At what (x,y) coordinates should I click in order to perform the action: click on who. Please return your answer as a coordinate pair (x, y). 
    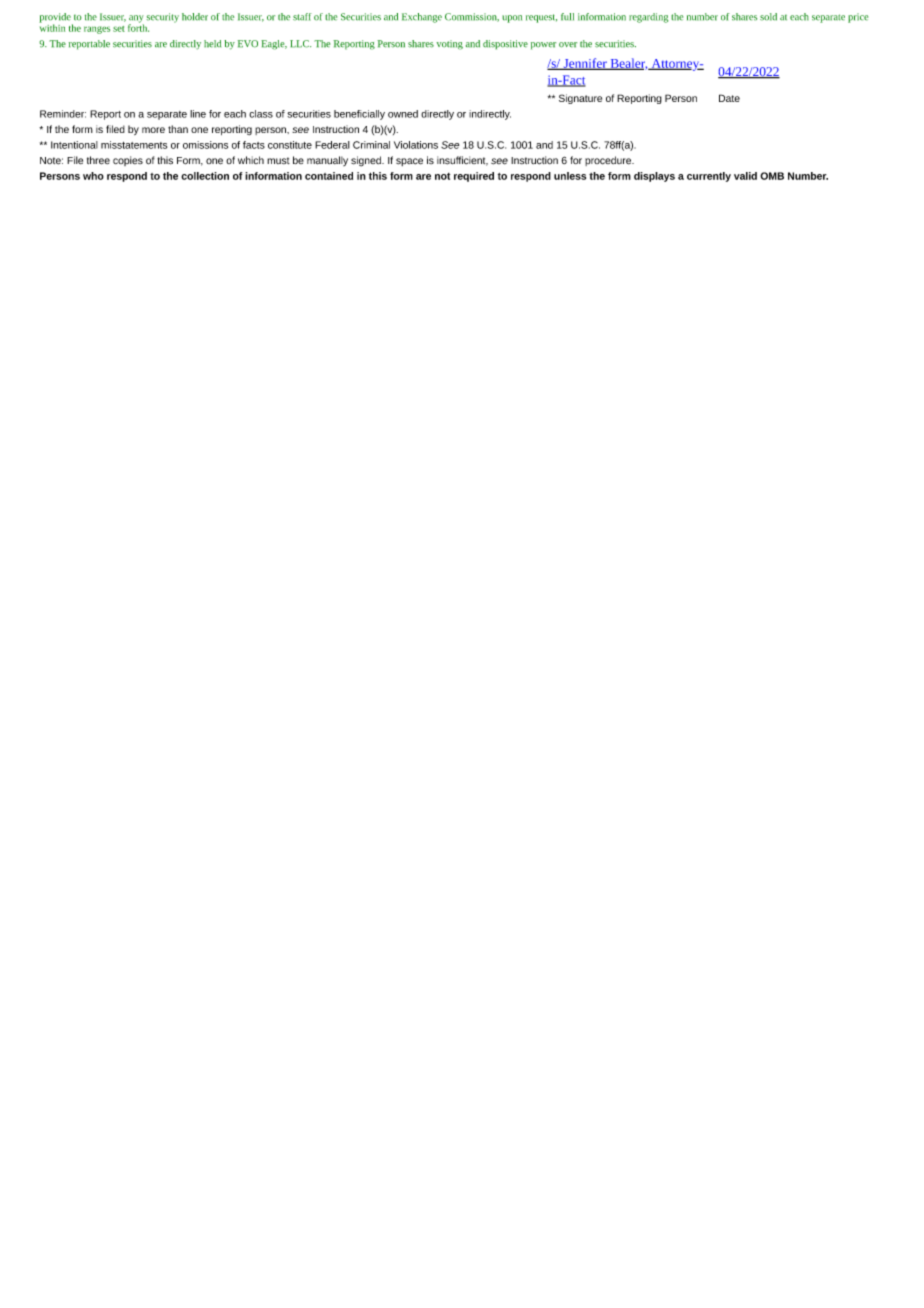
    Looking at the image, I should click on (93, 176).
